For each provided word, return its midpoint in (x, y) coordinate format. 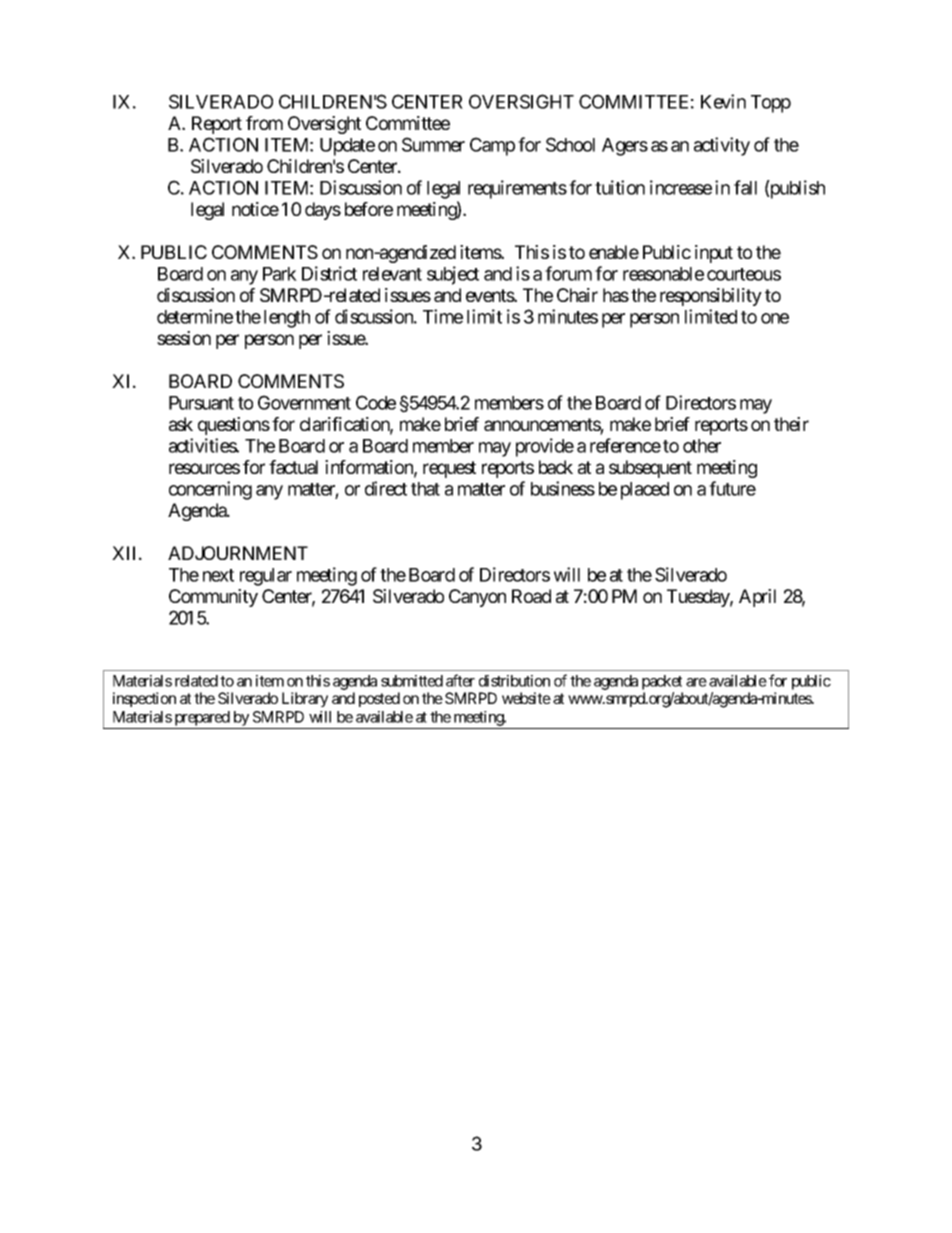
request (449, 469)
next (218, 575)
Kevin (723, 101)
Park (280, 274)
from (264, 123)
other (702, 446)
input (714, 254)
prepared (202, 718)
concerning (210, 490)
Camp (492, 146)
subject (453, 275)
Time (443, 316)
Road (531, 596)
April (757, 598)
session (184, 338)
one (775, 318)
